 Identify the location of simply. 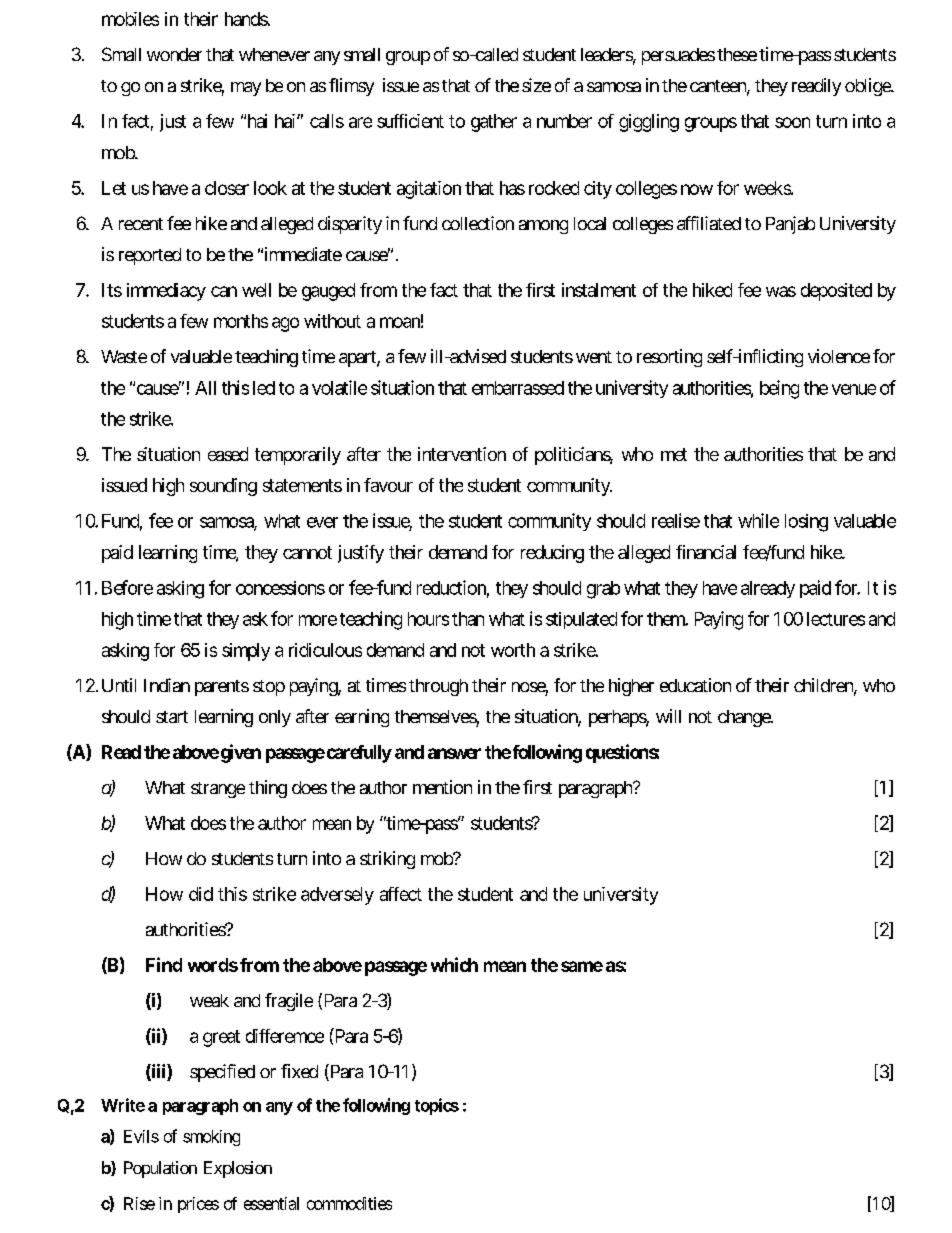
(246, 652).
